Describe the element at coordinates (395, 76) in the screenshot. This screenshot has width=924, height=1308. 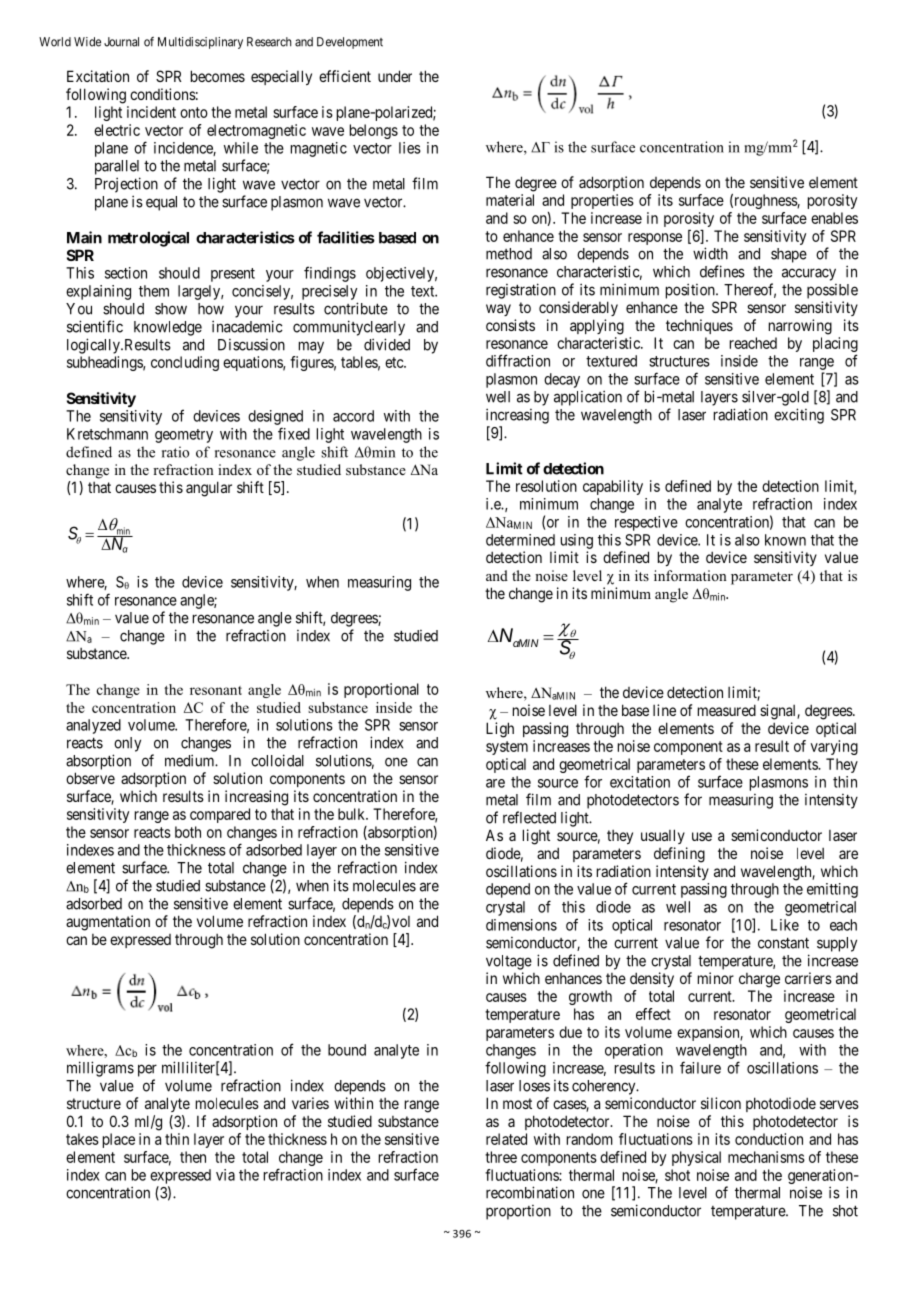
I see `under` at that location.
